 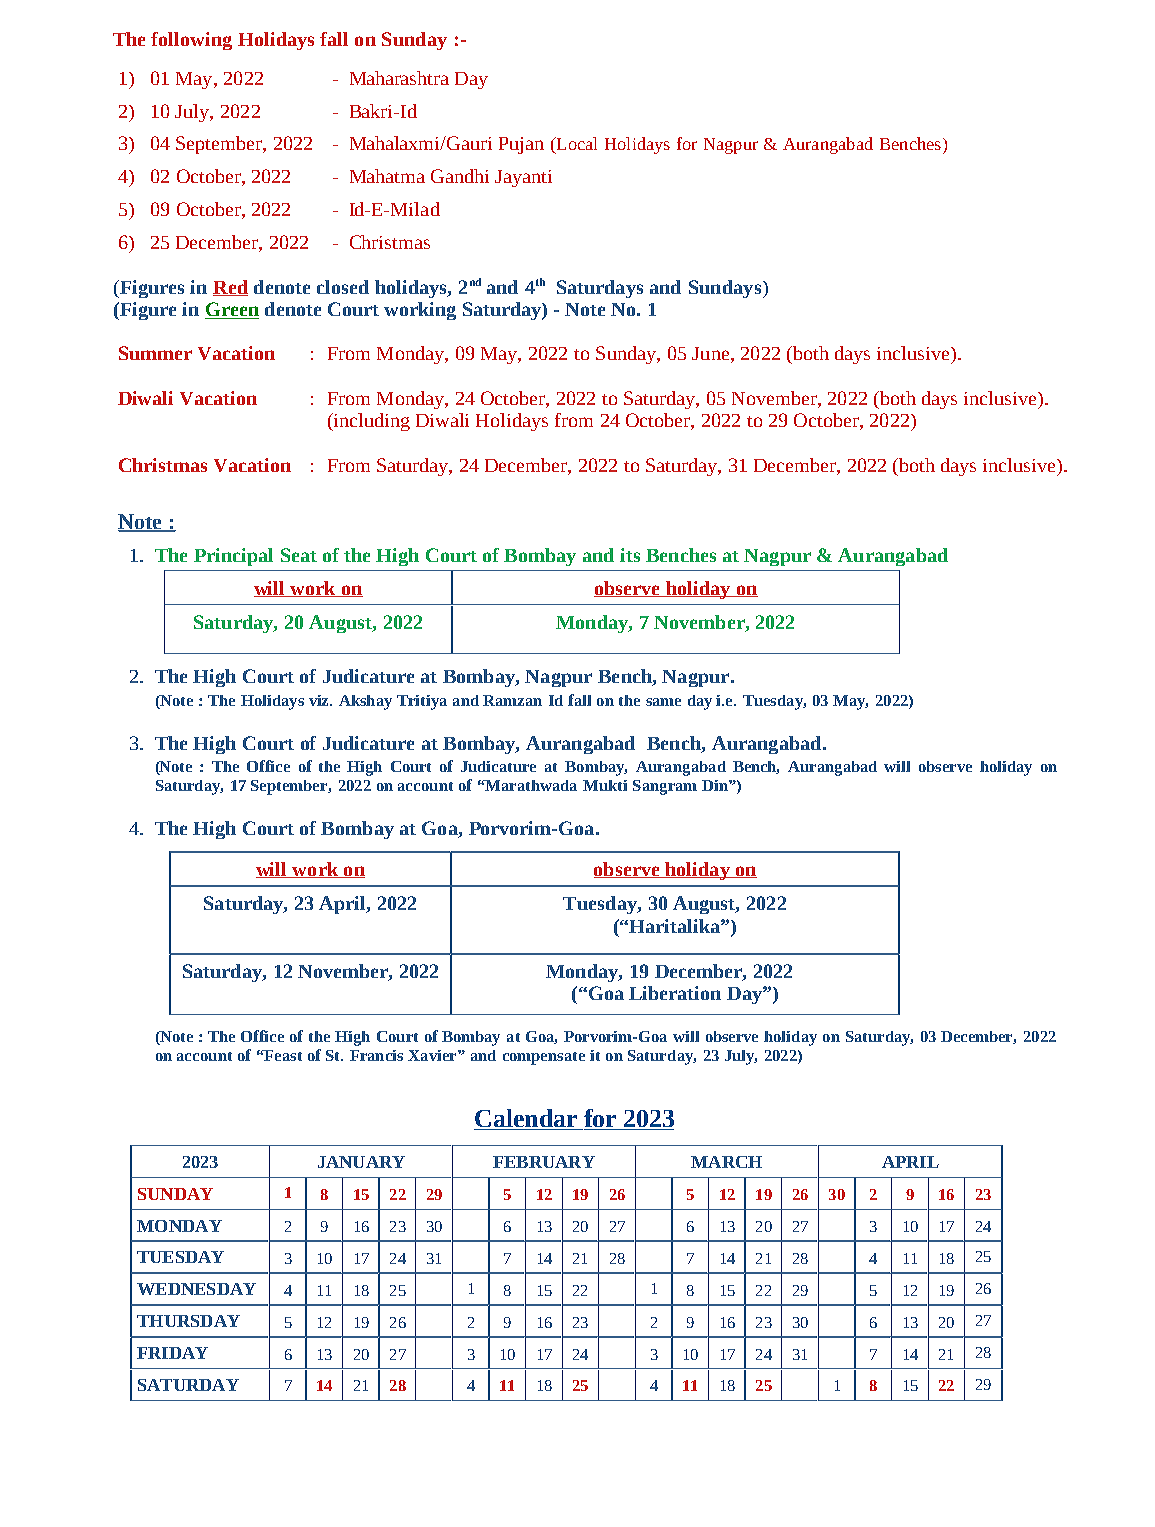 I want to click on same, so click(x=663, y=702).
